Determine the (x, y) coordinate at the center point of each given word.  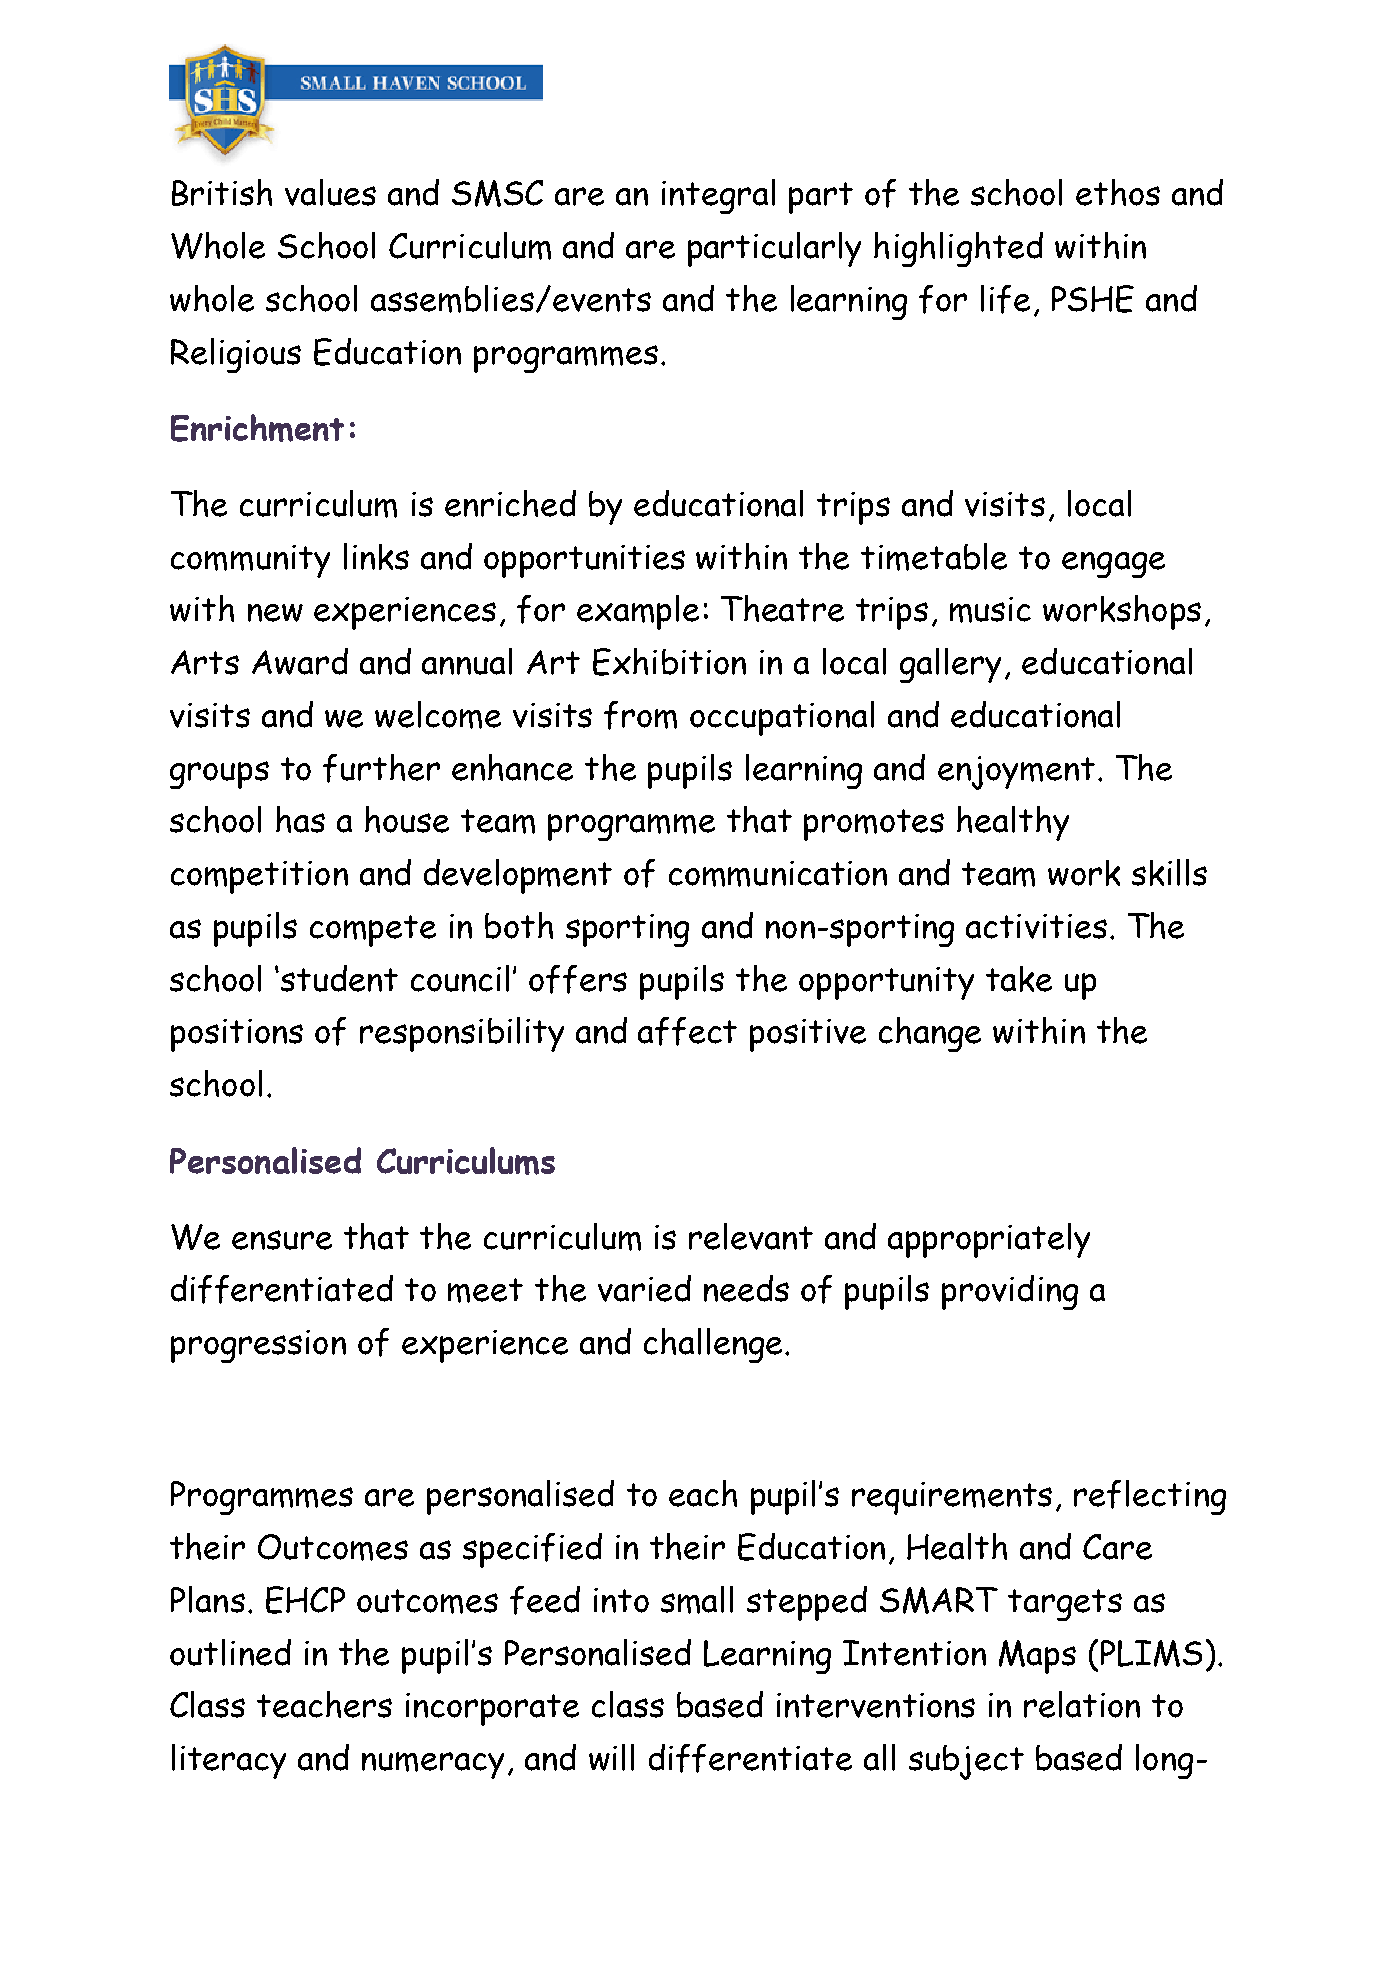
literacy (229, 1761)
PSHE (1093, 299)
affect (687, 1031)
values (330, 192)
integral (718, 196)
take (1019, 979)
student (339, 978)
